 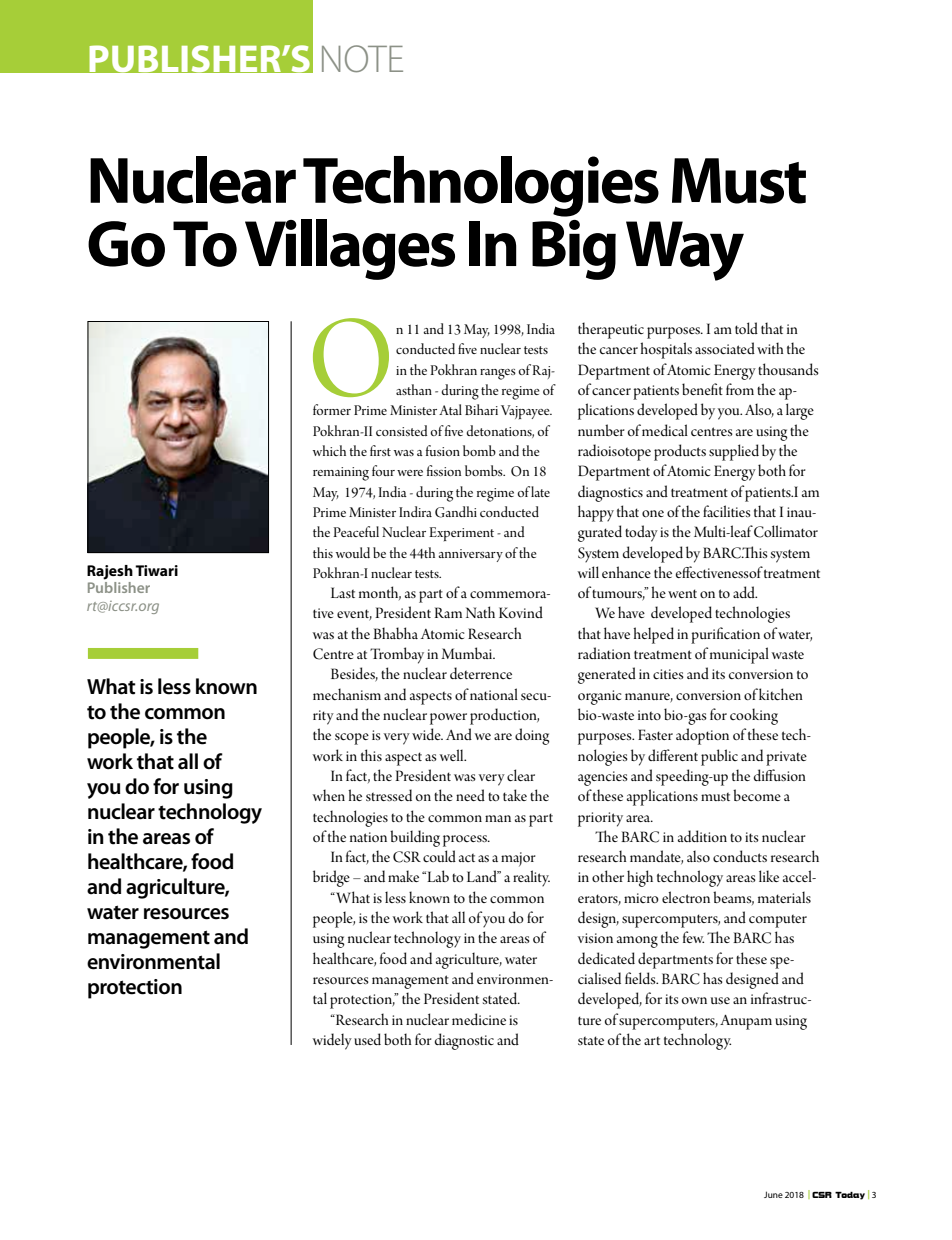 I want to click on used, so click(x=367, y=1039).
